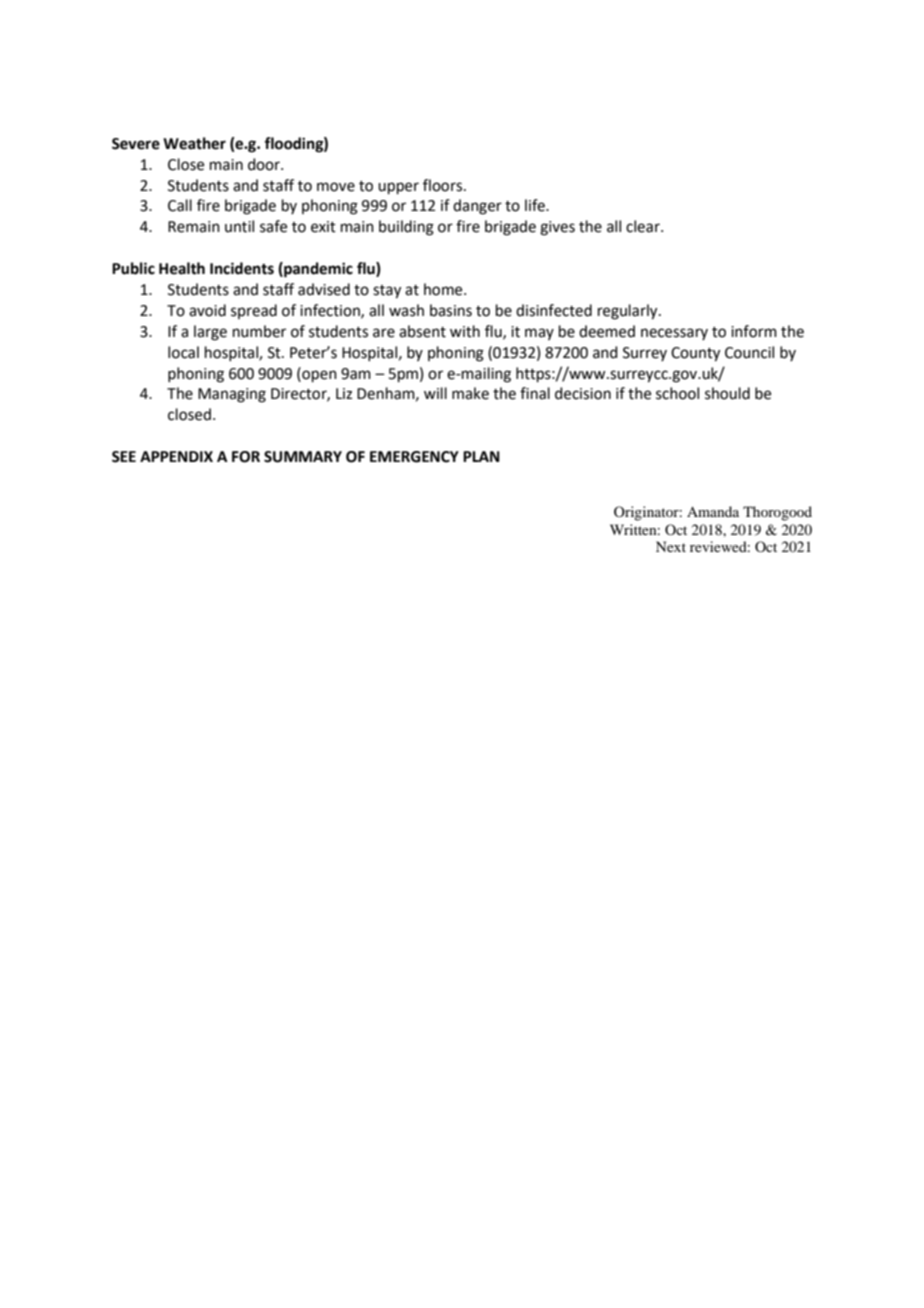  Describe the element at coordinates (406, 228) in the screenshot. I see `building` at that location.
